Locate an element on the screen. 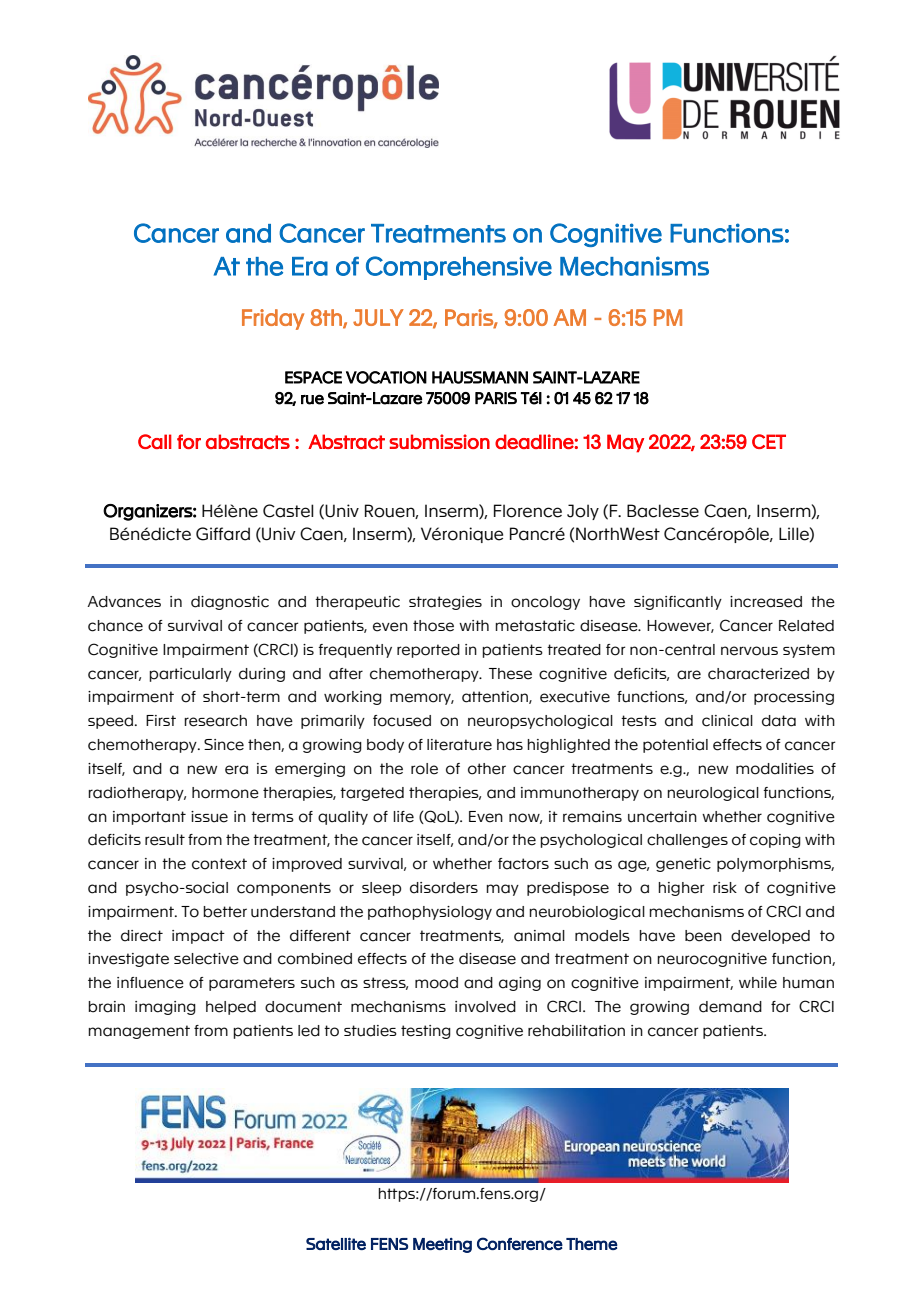  CET is located at coordinates (769, 441).
